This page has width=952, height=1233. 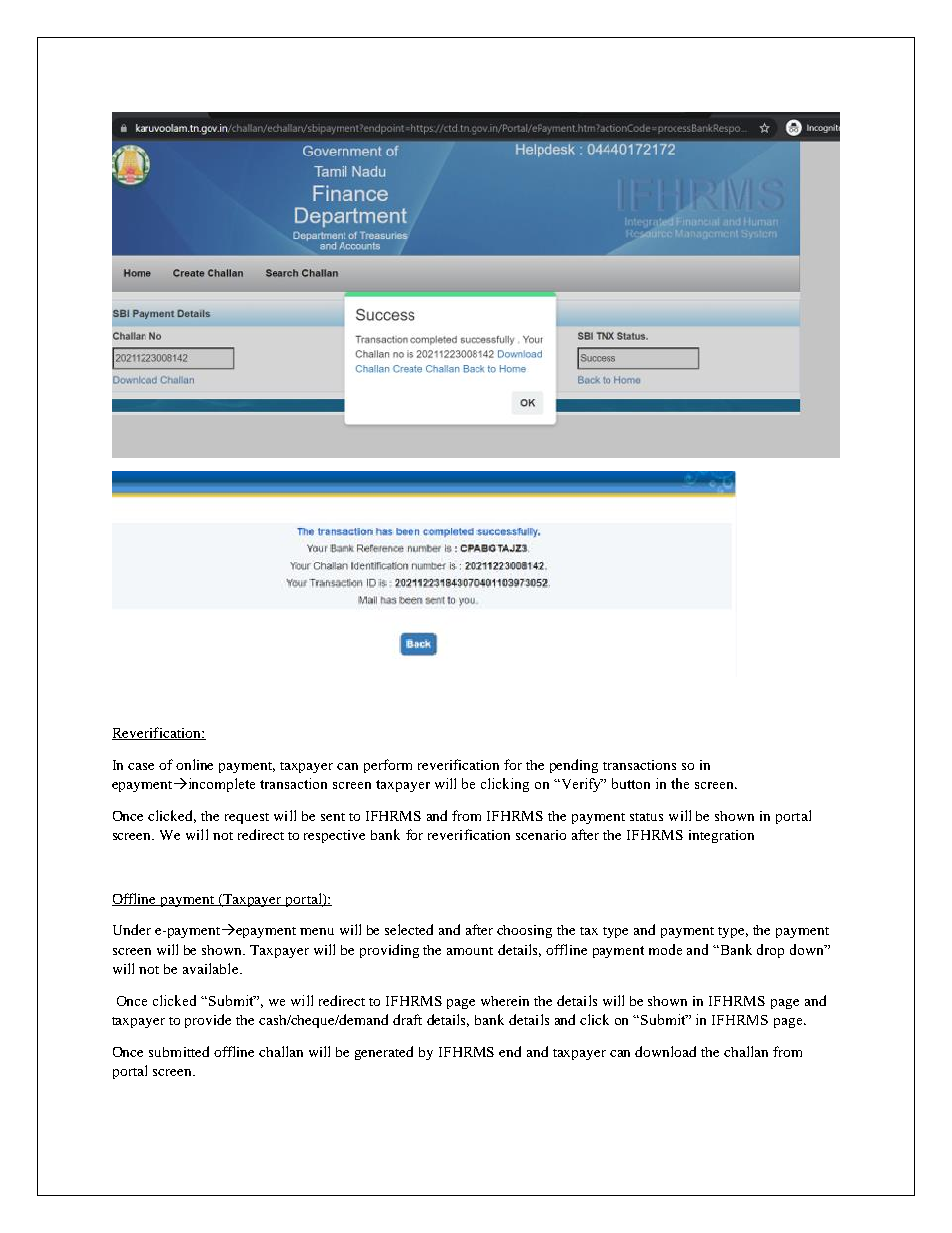 I want to click on online, so click(x=194, y=764).
